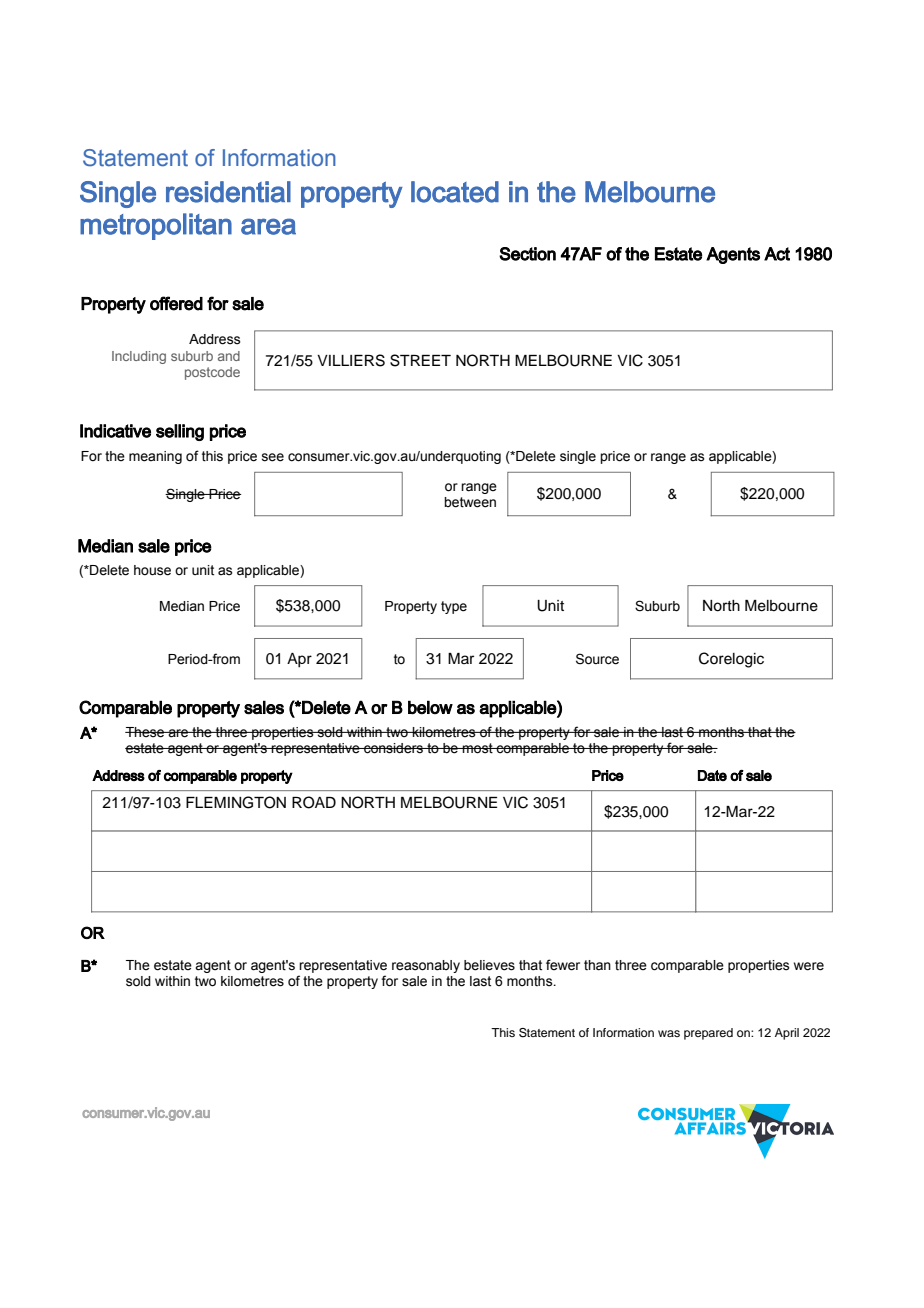  Describe the element at coordinates (777, 254) in the screenshot. I see `Act` at that location.
